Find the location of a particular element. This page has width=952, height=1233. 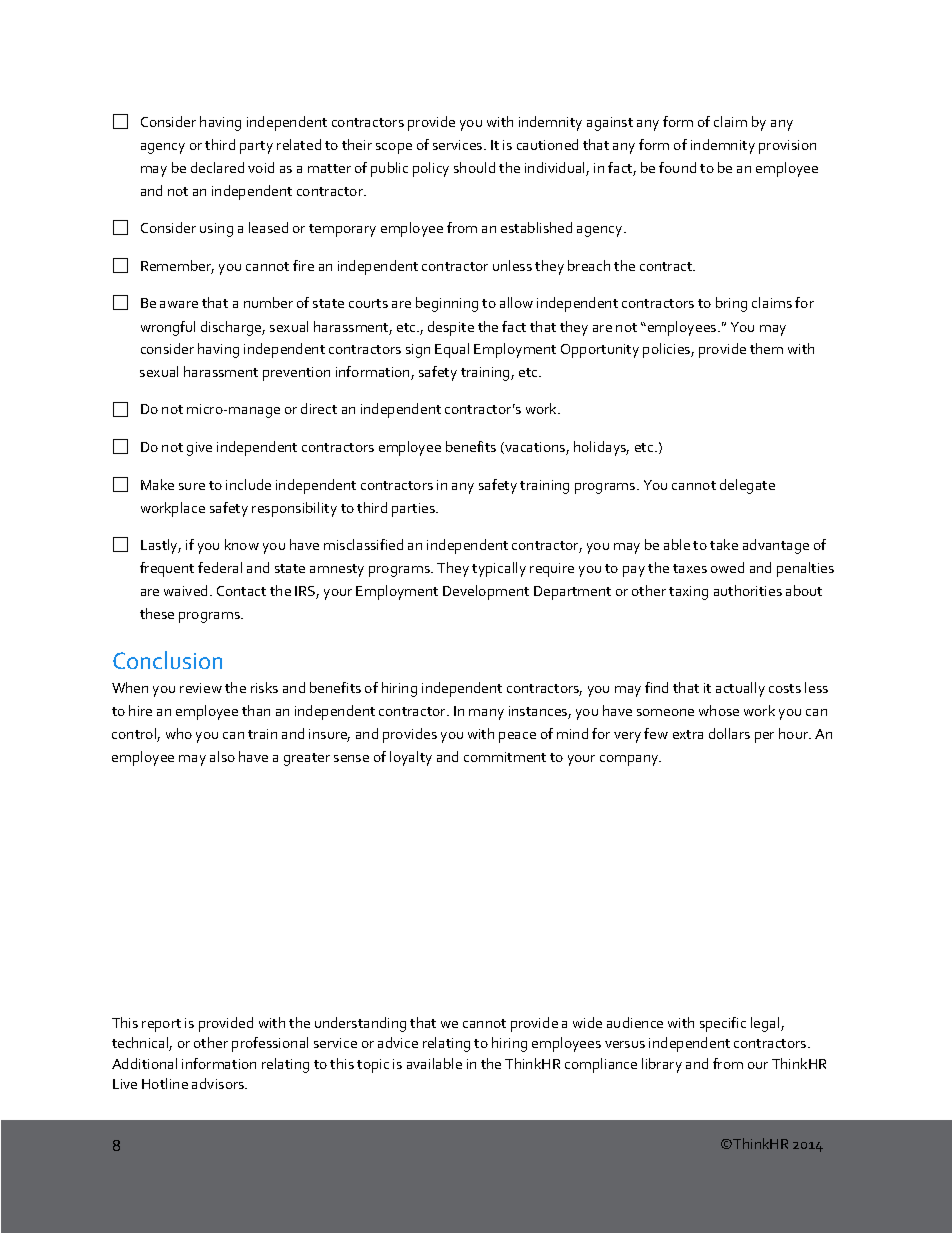

found is located at coordinates (677, 167).
